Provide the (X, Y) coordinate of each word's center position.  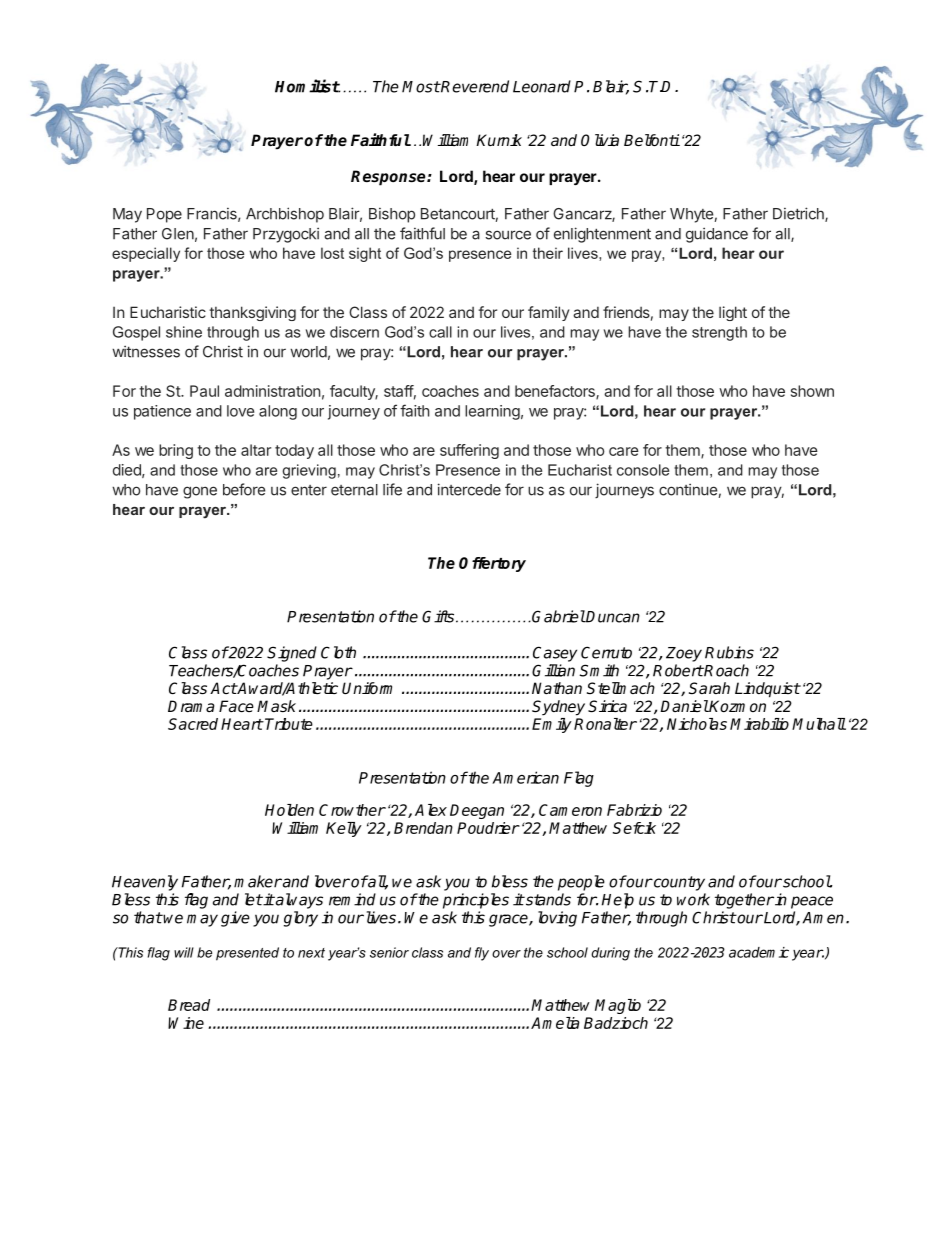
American (525, 777)
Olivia (600, 140)
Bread (189, 1005)
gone (200, 492)
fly (482, 954)
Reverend (474, 86)
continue (688, 489)
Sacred (193, 724)
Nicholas (697, 724)
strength (719, 333)
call (440, 332)
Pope (164, 215)
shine (184, 332)
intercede (469, 489)
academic (759, 952)
